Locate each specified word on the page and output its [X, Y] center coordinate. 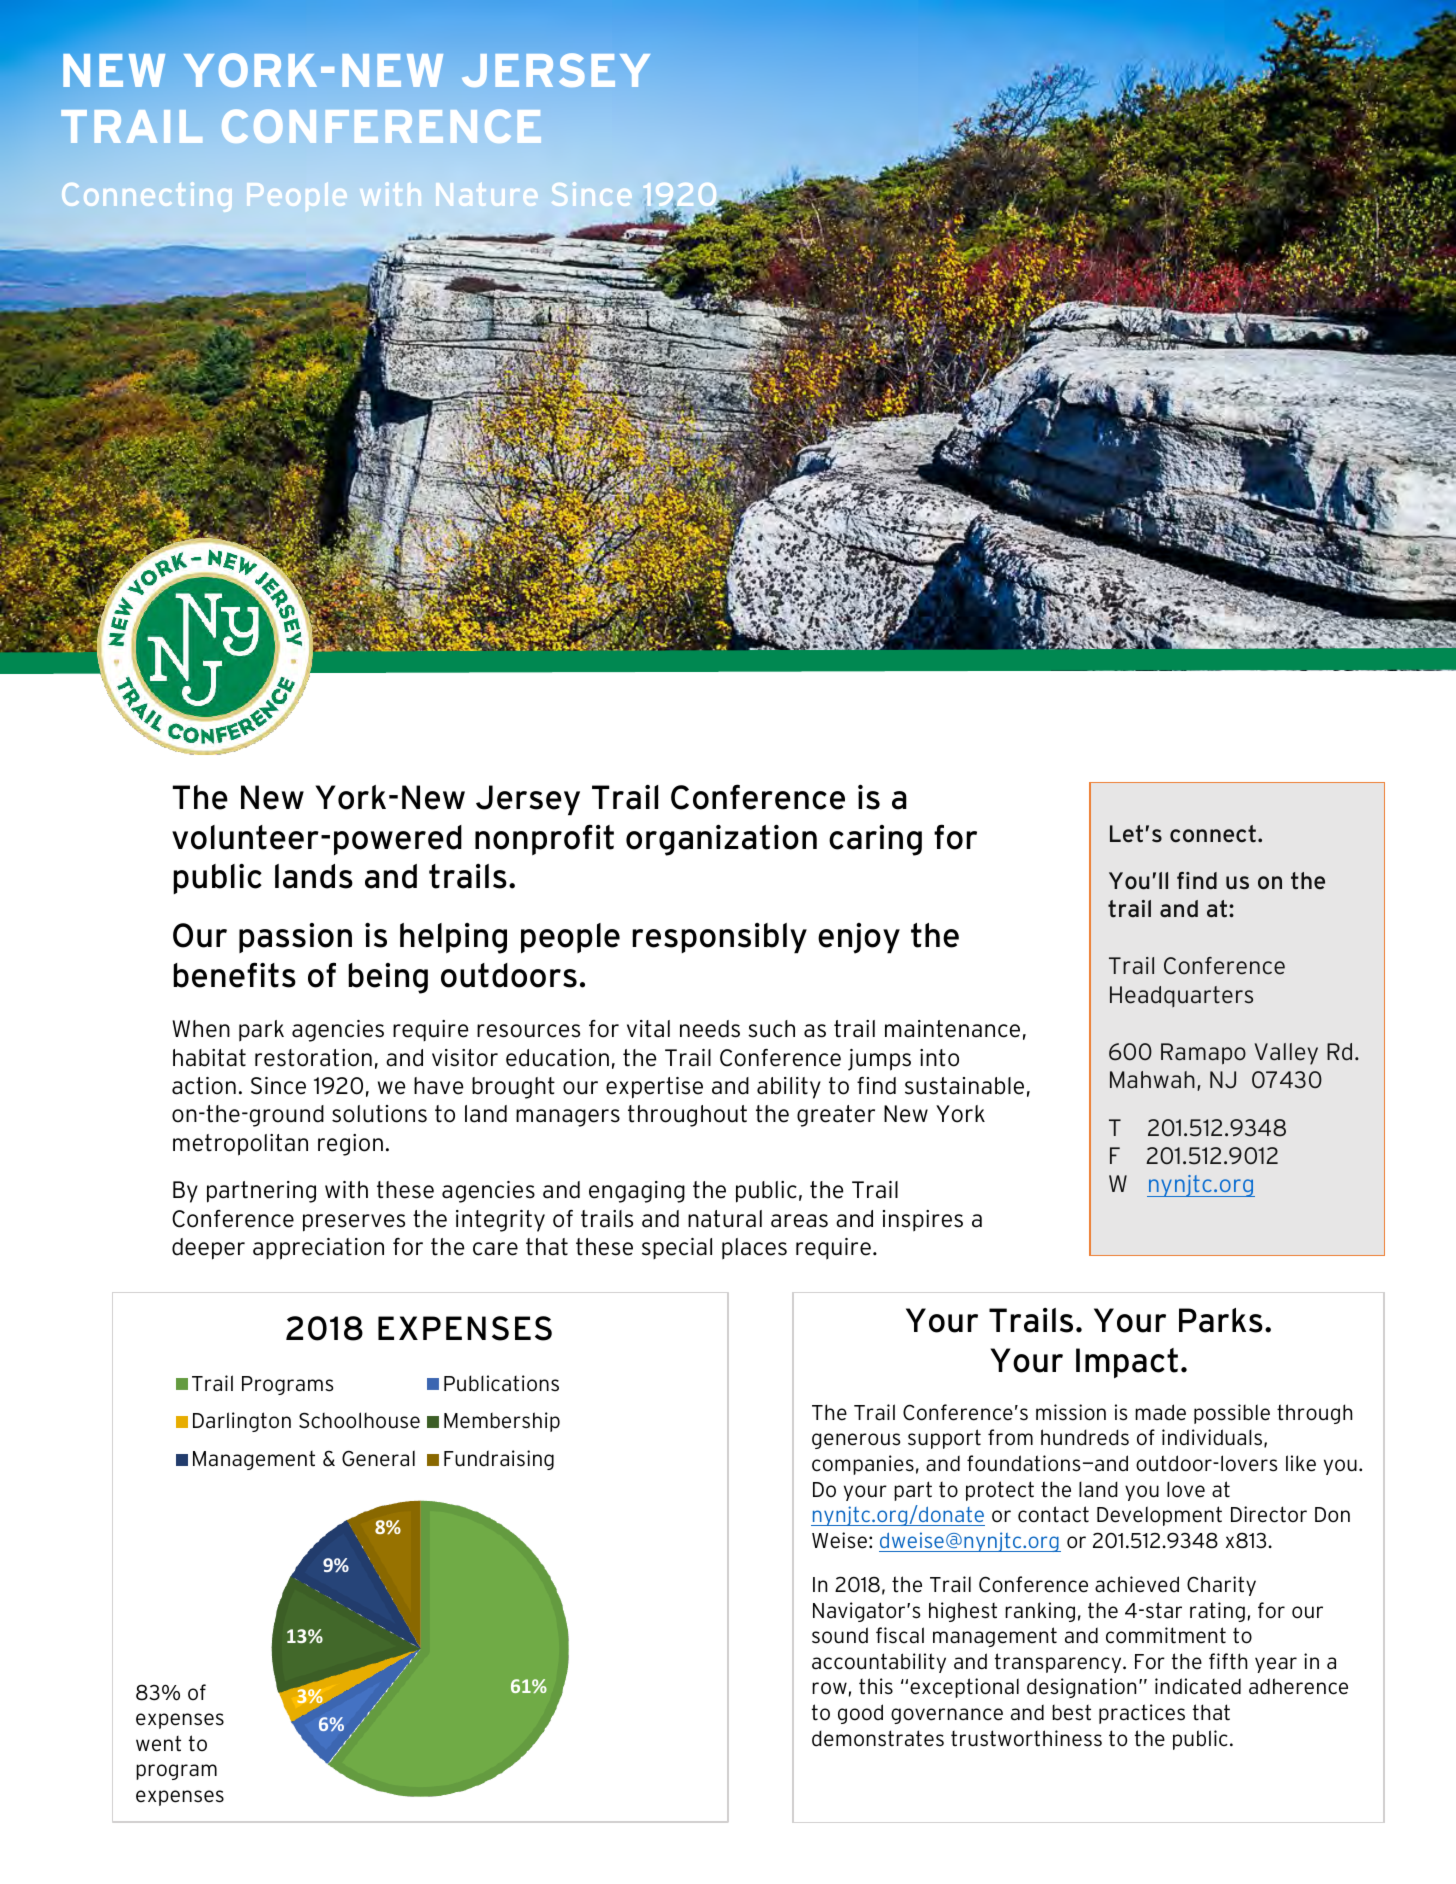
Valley [1286, 1054]
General [378, 1458]
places [754, 1249]
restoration [313, 1058]
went [158, 1744]
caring [875, 840]
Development [1159, 1516]
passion [295, 938]
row [829, 1688]
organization [721, 840]
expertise [654, 1088]
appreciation [318, 1249]
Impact [1127, 1363]
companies [863, 1465]
